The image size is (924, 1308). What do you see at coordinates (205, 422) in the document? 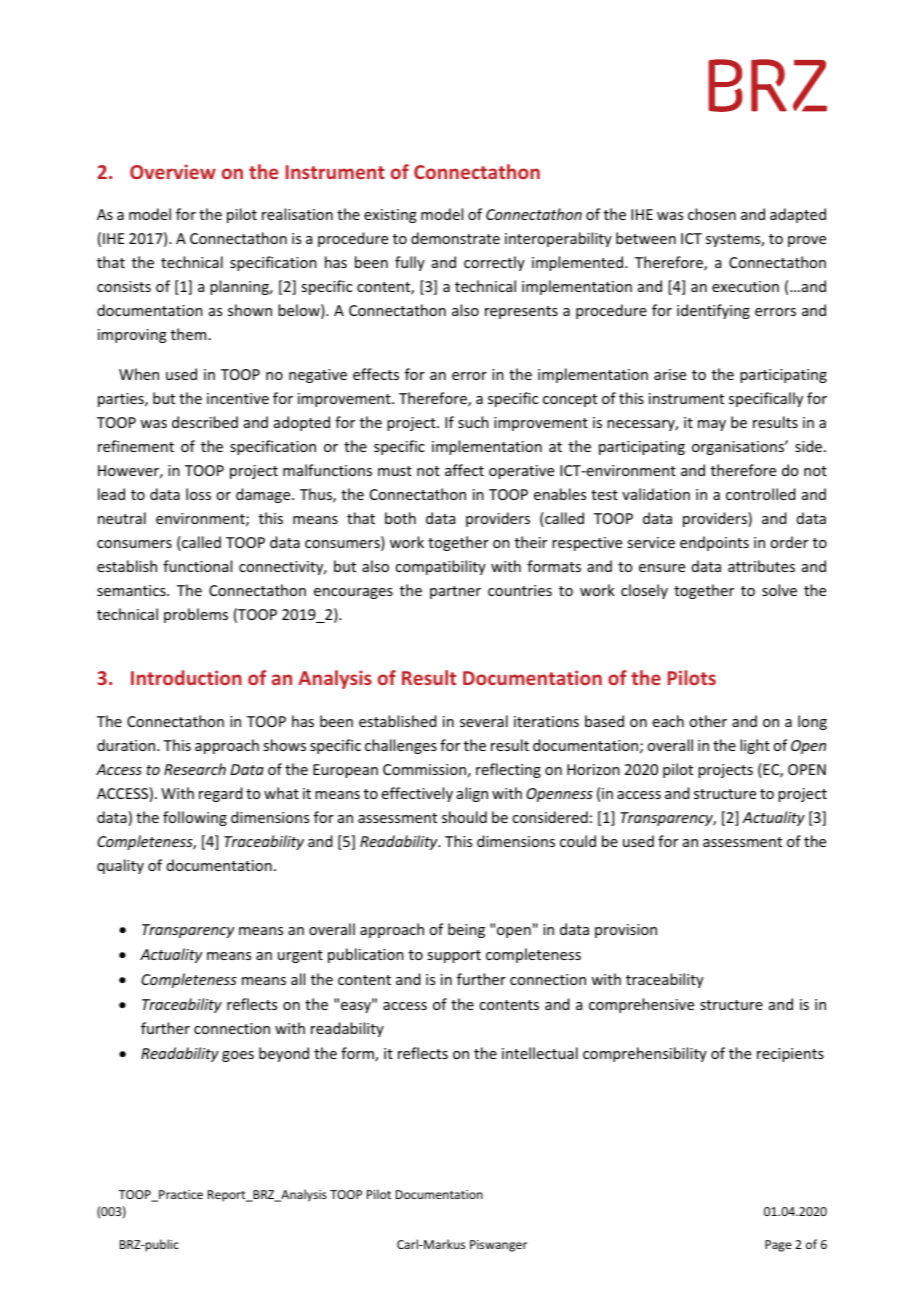
I see `described` at bounding box center [205, 422].
